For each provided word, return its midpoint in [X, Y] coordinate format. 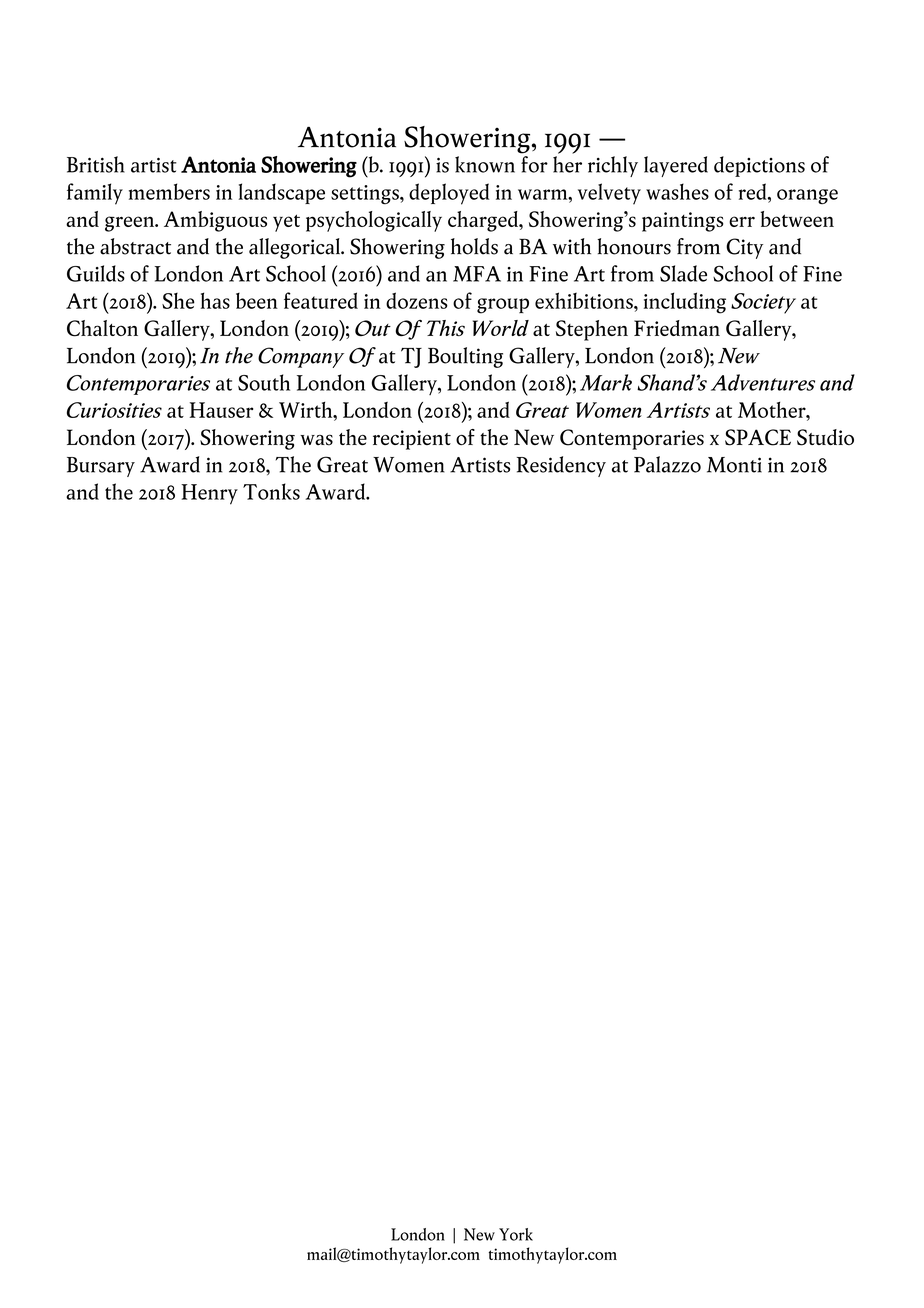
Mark [606, 382]
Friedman [677, 328]
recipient [412, 440]
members [169, 191]
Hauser [221, 410]
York [516, 1234]
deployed [449, 194]
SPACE [758, 437]
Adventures [763, 382]
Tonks [271, 491]
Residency [561, 466]
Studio [825, 437]
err [742, 221]
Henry [209, 494]
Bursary [101, 467]
